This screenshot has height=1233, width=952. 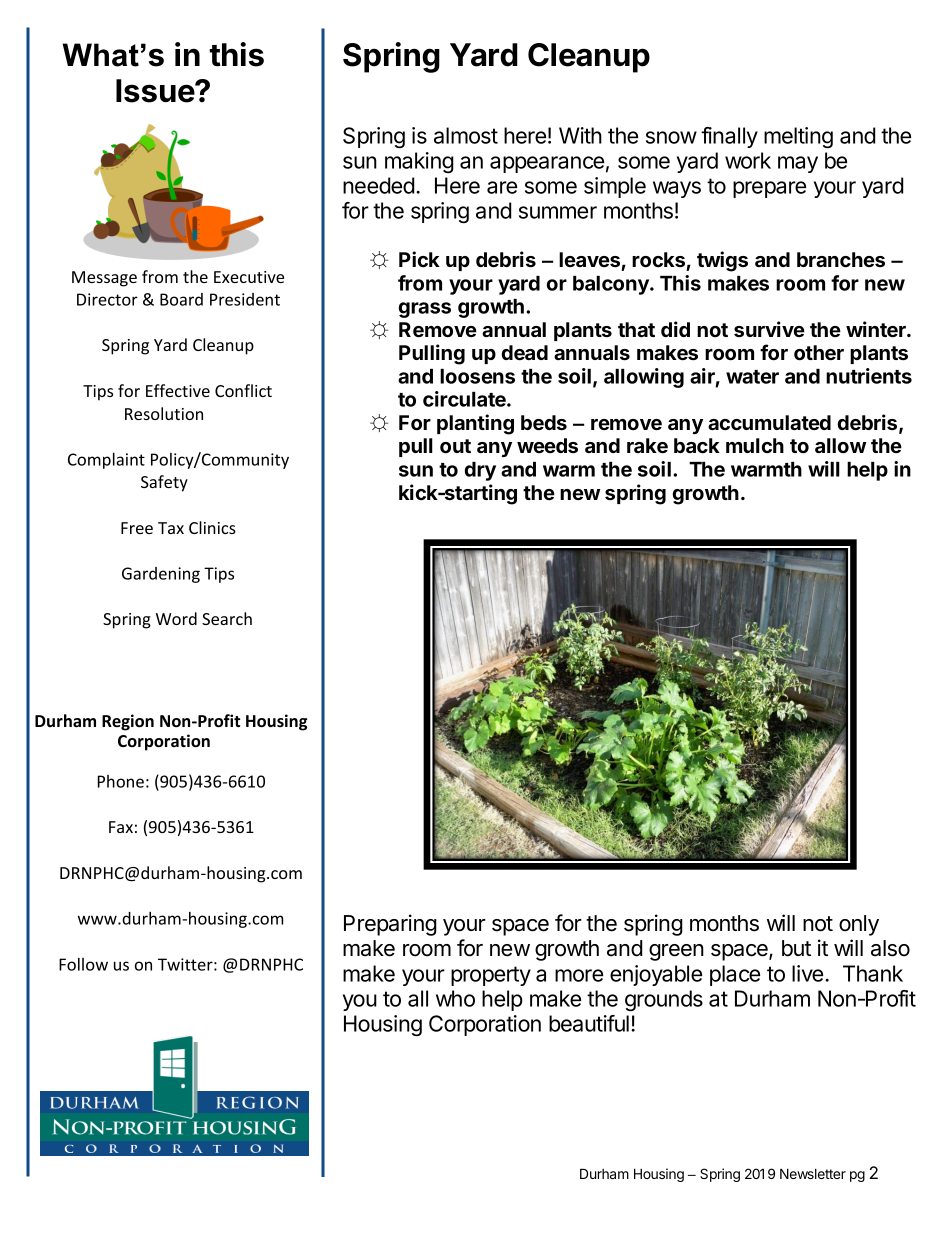 I want to click on almost, so click(x=466, y=135).
